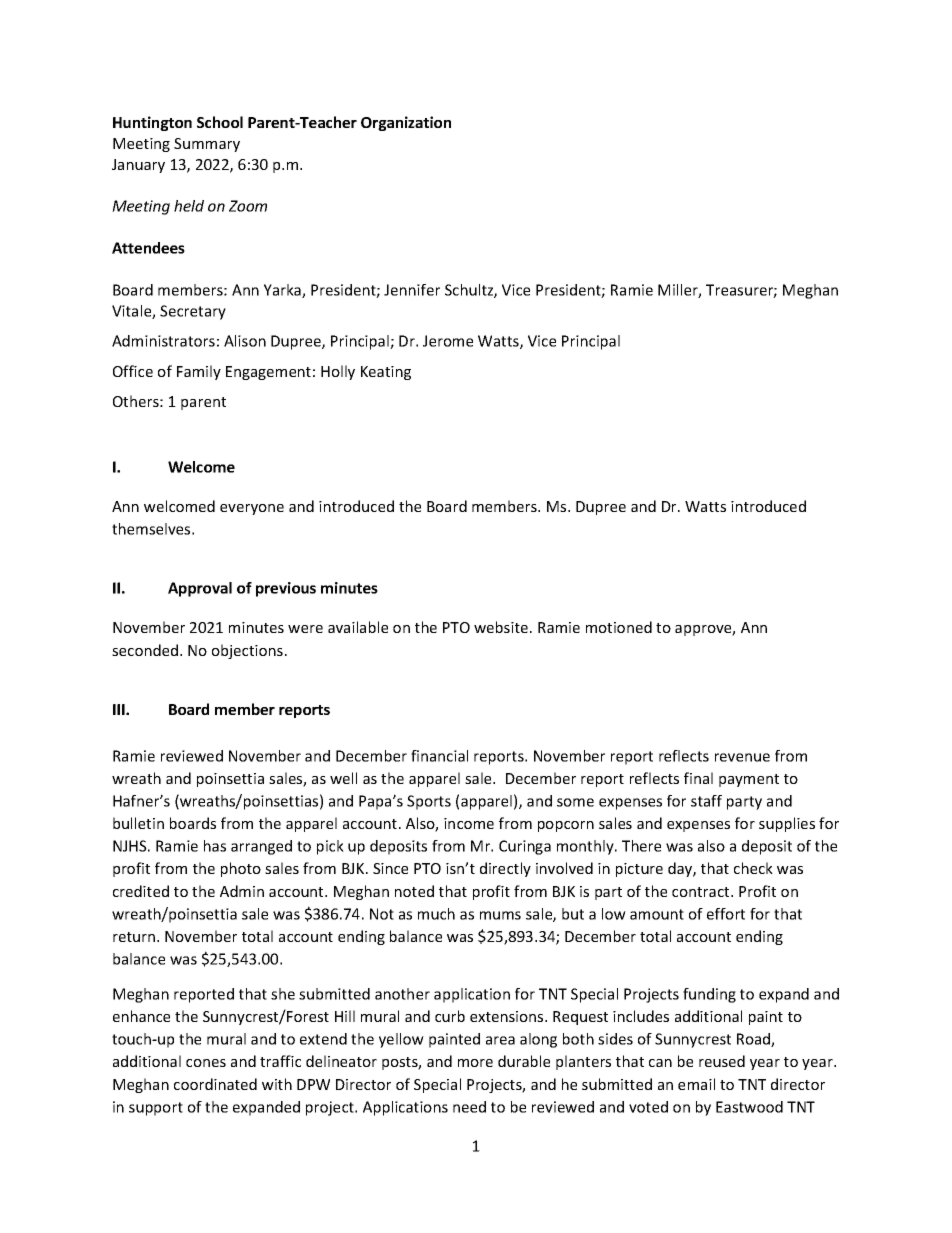 The width and height of the screenshot is (952, 1233). I want to click on final, so click(698, 778).
